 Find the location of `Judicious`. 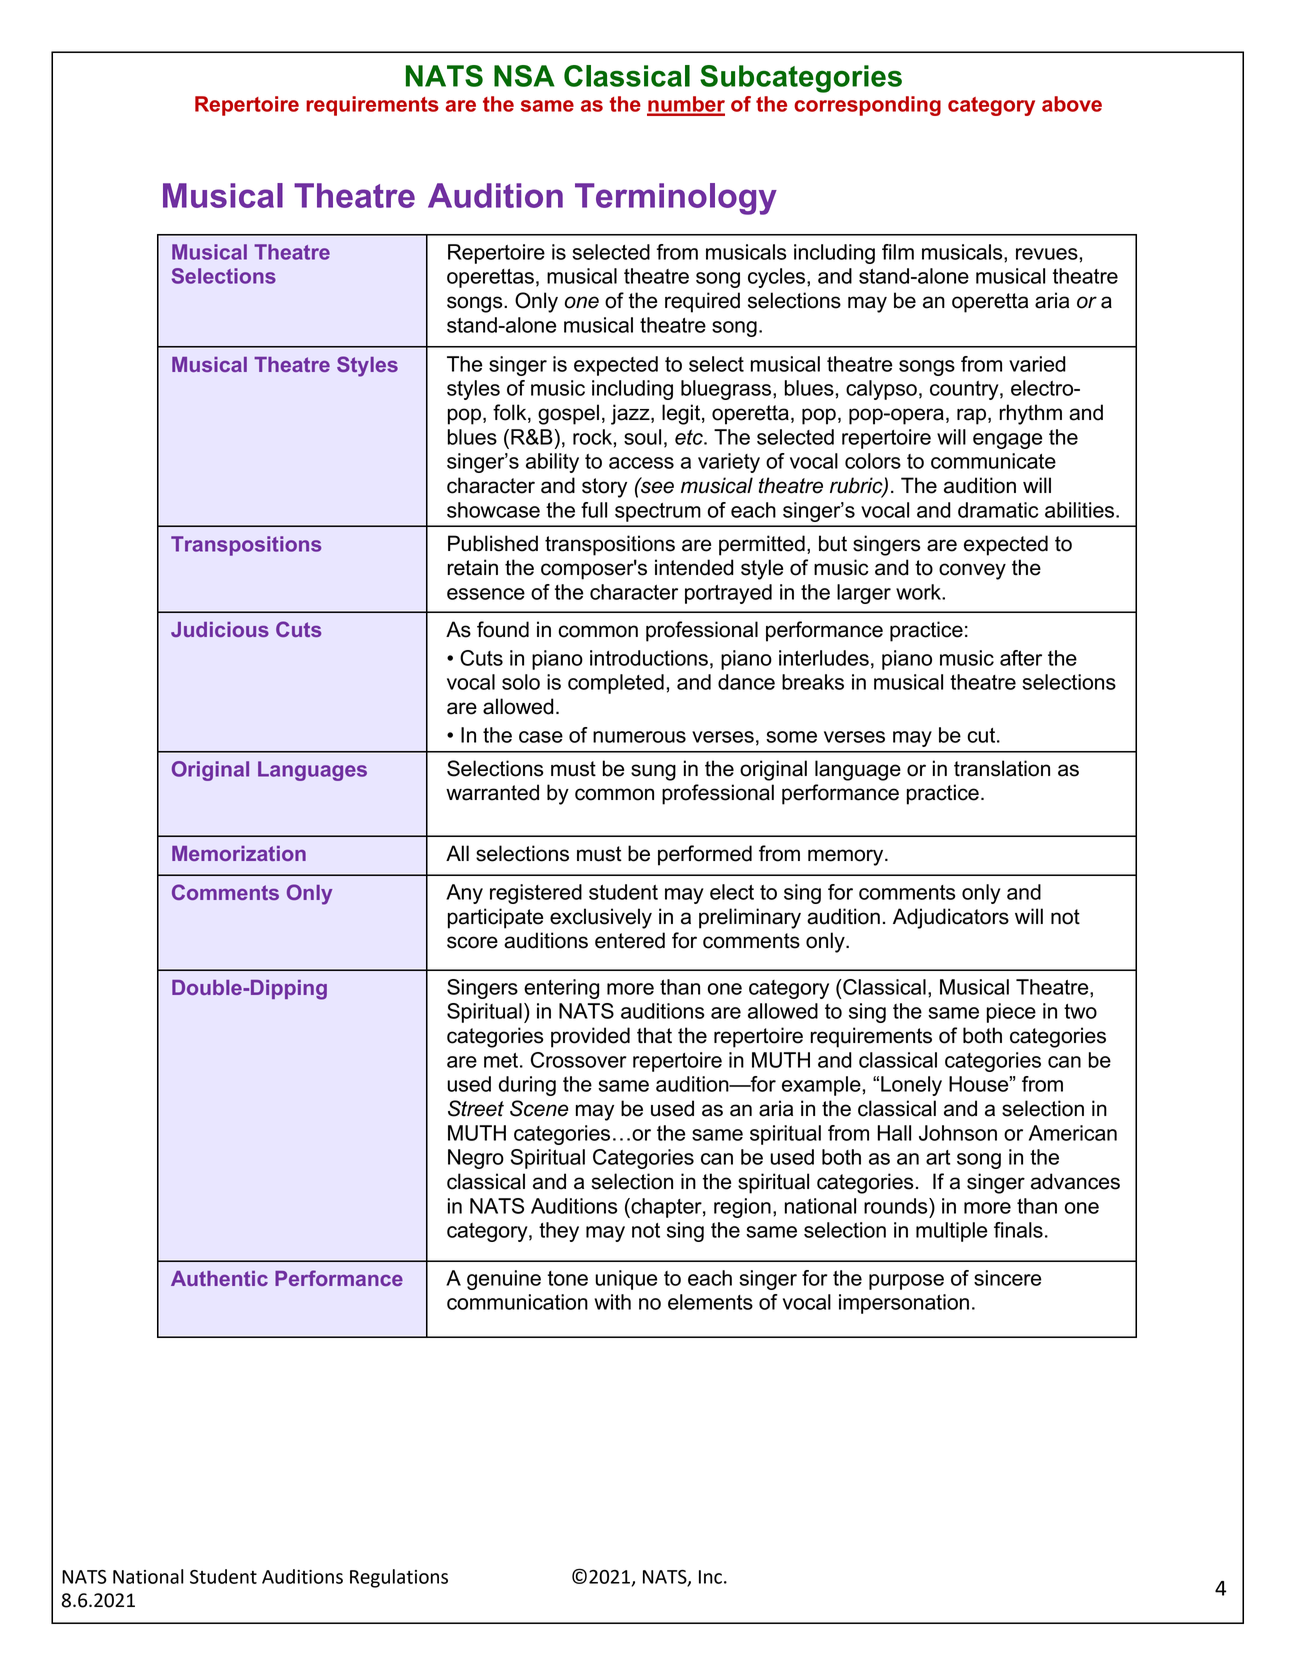

Judicious is located at coordinates (220, 629).
